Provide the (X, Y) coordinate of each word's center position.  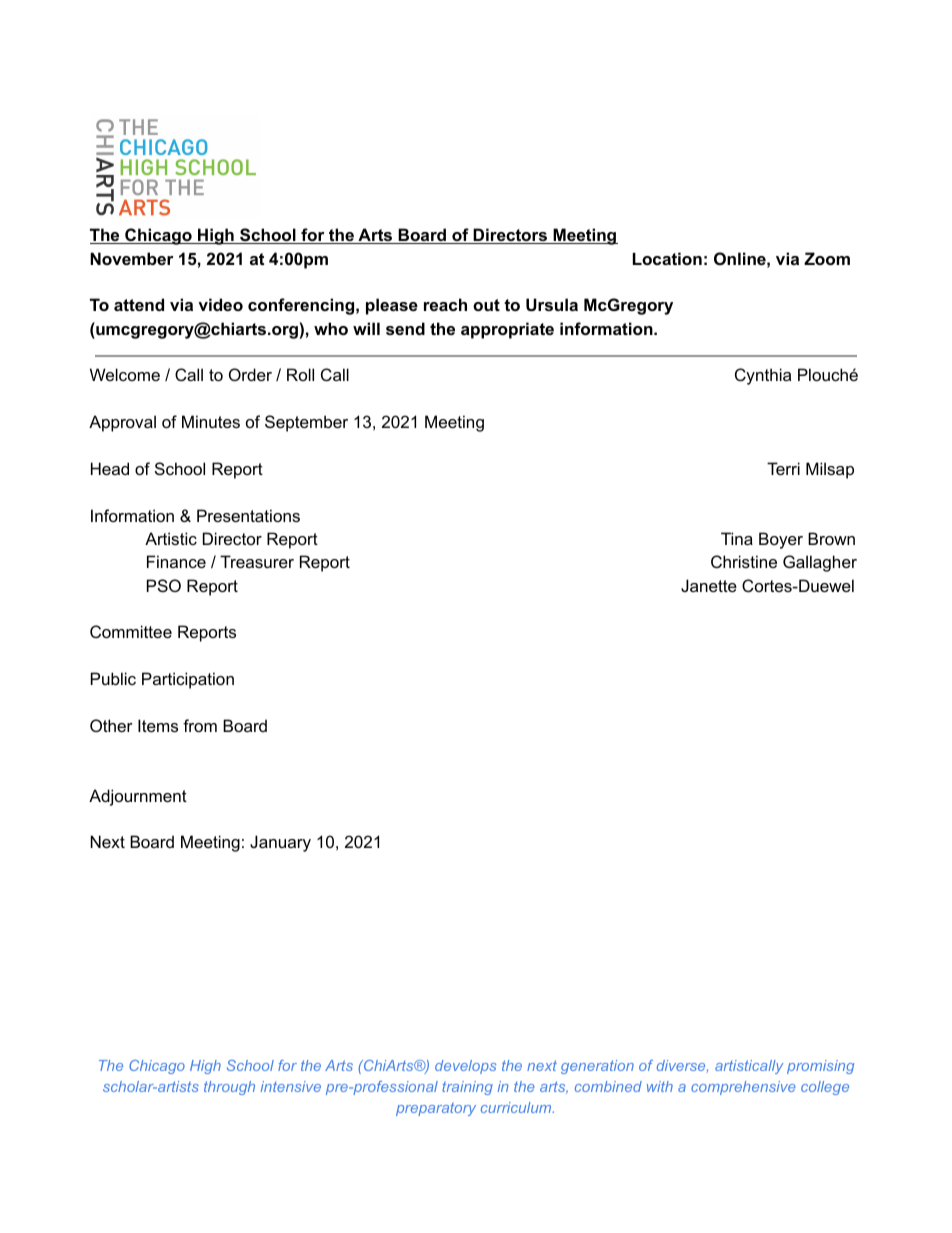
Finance (176, 561)
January (280, 843)
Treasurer (257, 561)
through (229, 1088)
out (486, 305)
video (220, 304)
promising (820, 1067)
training (467, 1088)
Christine (744, 561)
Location (667, 258)
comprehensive (743, 1088)
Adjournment (138, 797)
